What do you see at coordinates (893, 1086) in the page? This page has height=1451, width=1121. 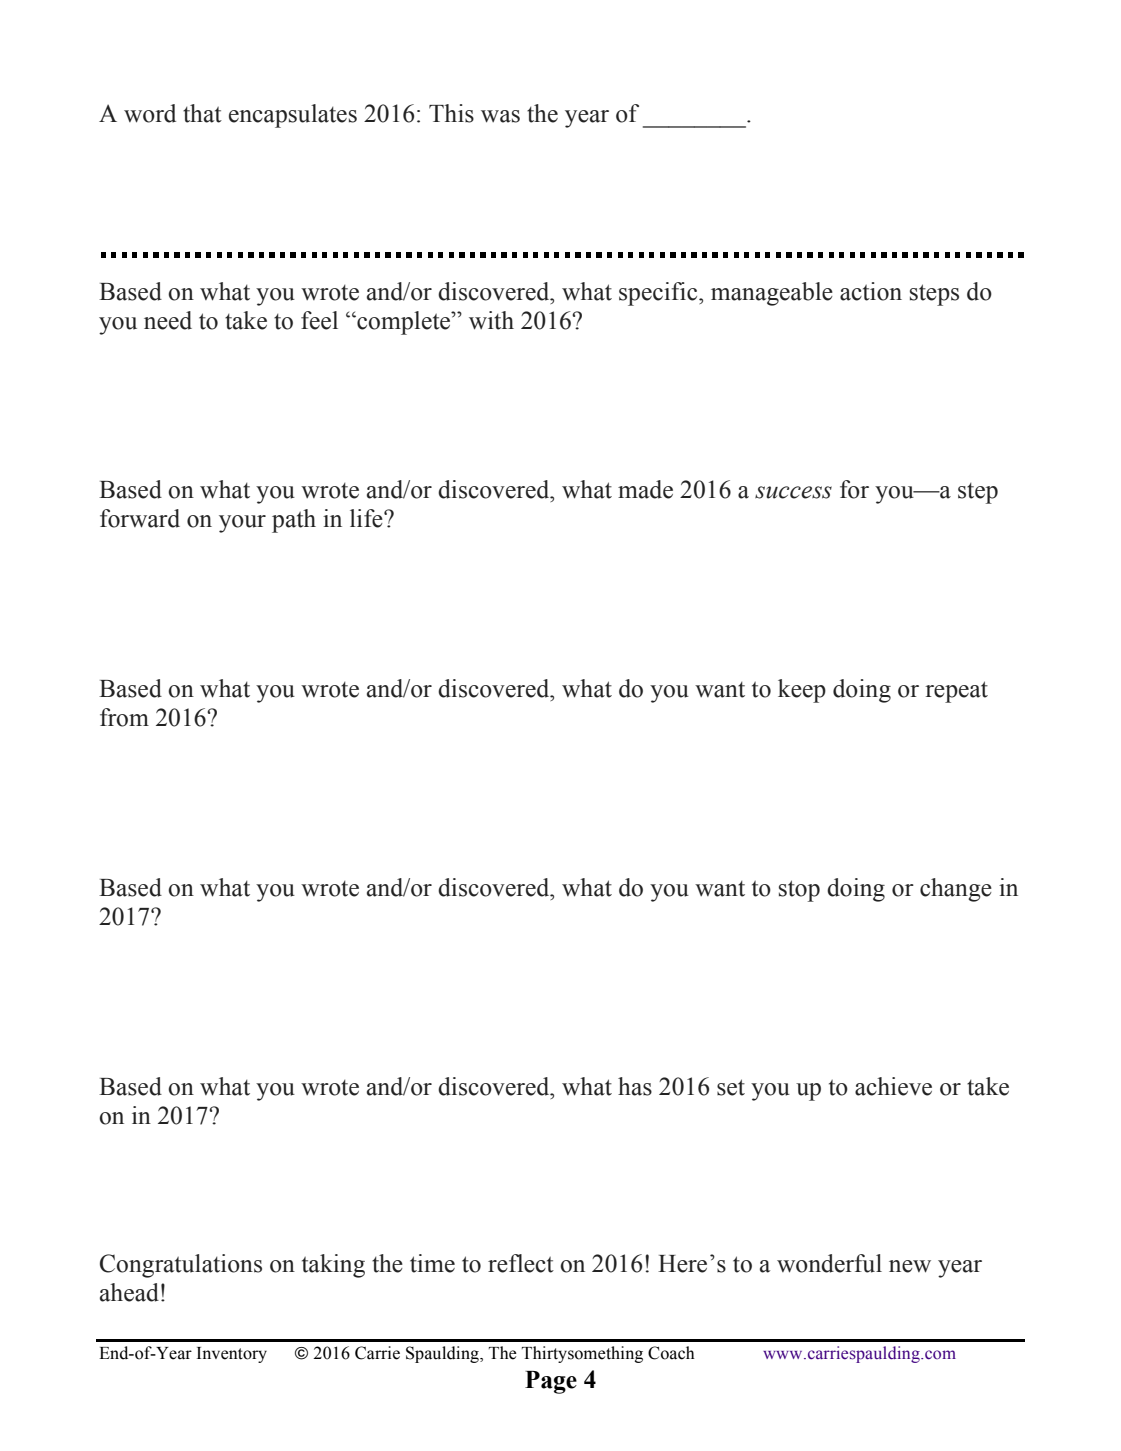 I see `achieve` at bounding box center [893, 1086].
